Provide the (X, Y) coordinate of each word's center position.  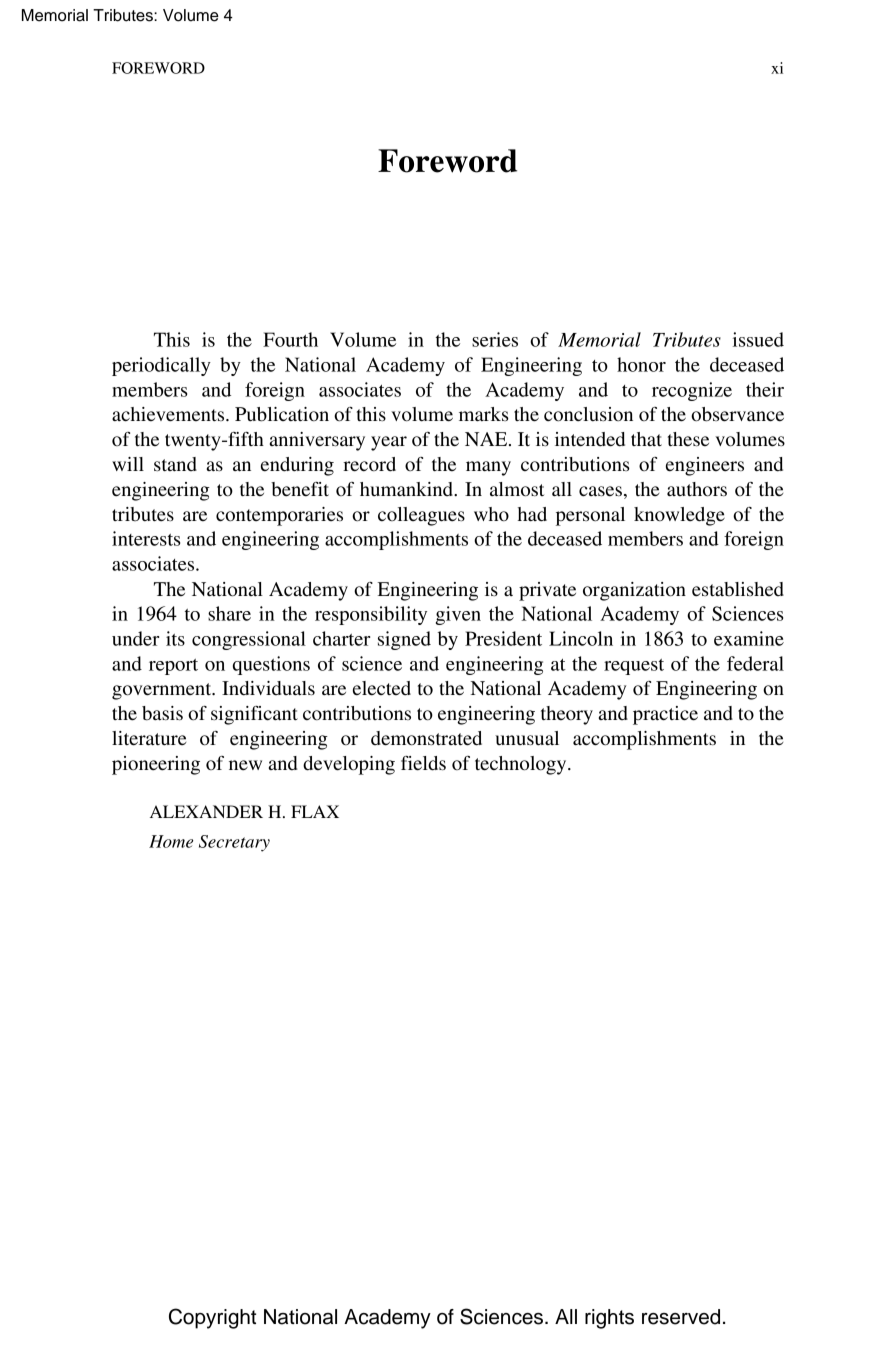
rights (609, 1319)
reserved (681, 1317)
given (458, 615)
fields (423, 763)
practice (665, 715)
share (229, 613)
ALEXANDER (206, 811)
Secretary (234, 843)
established (738, 589)
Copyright (212, 1318)
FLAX (315, 811)
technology (522, 765)
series (495, 339)
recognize (692, 391)
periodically (161, 366)
